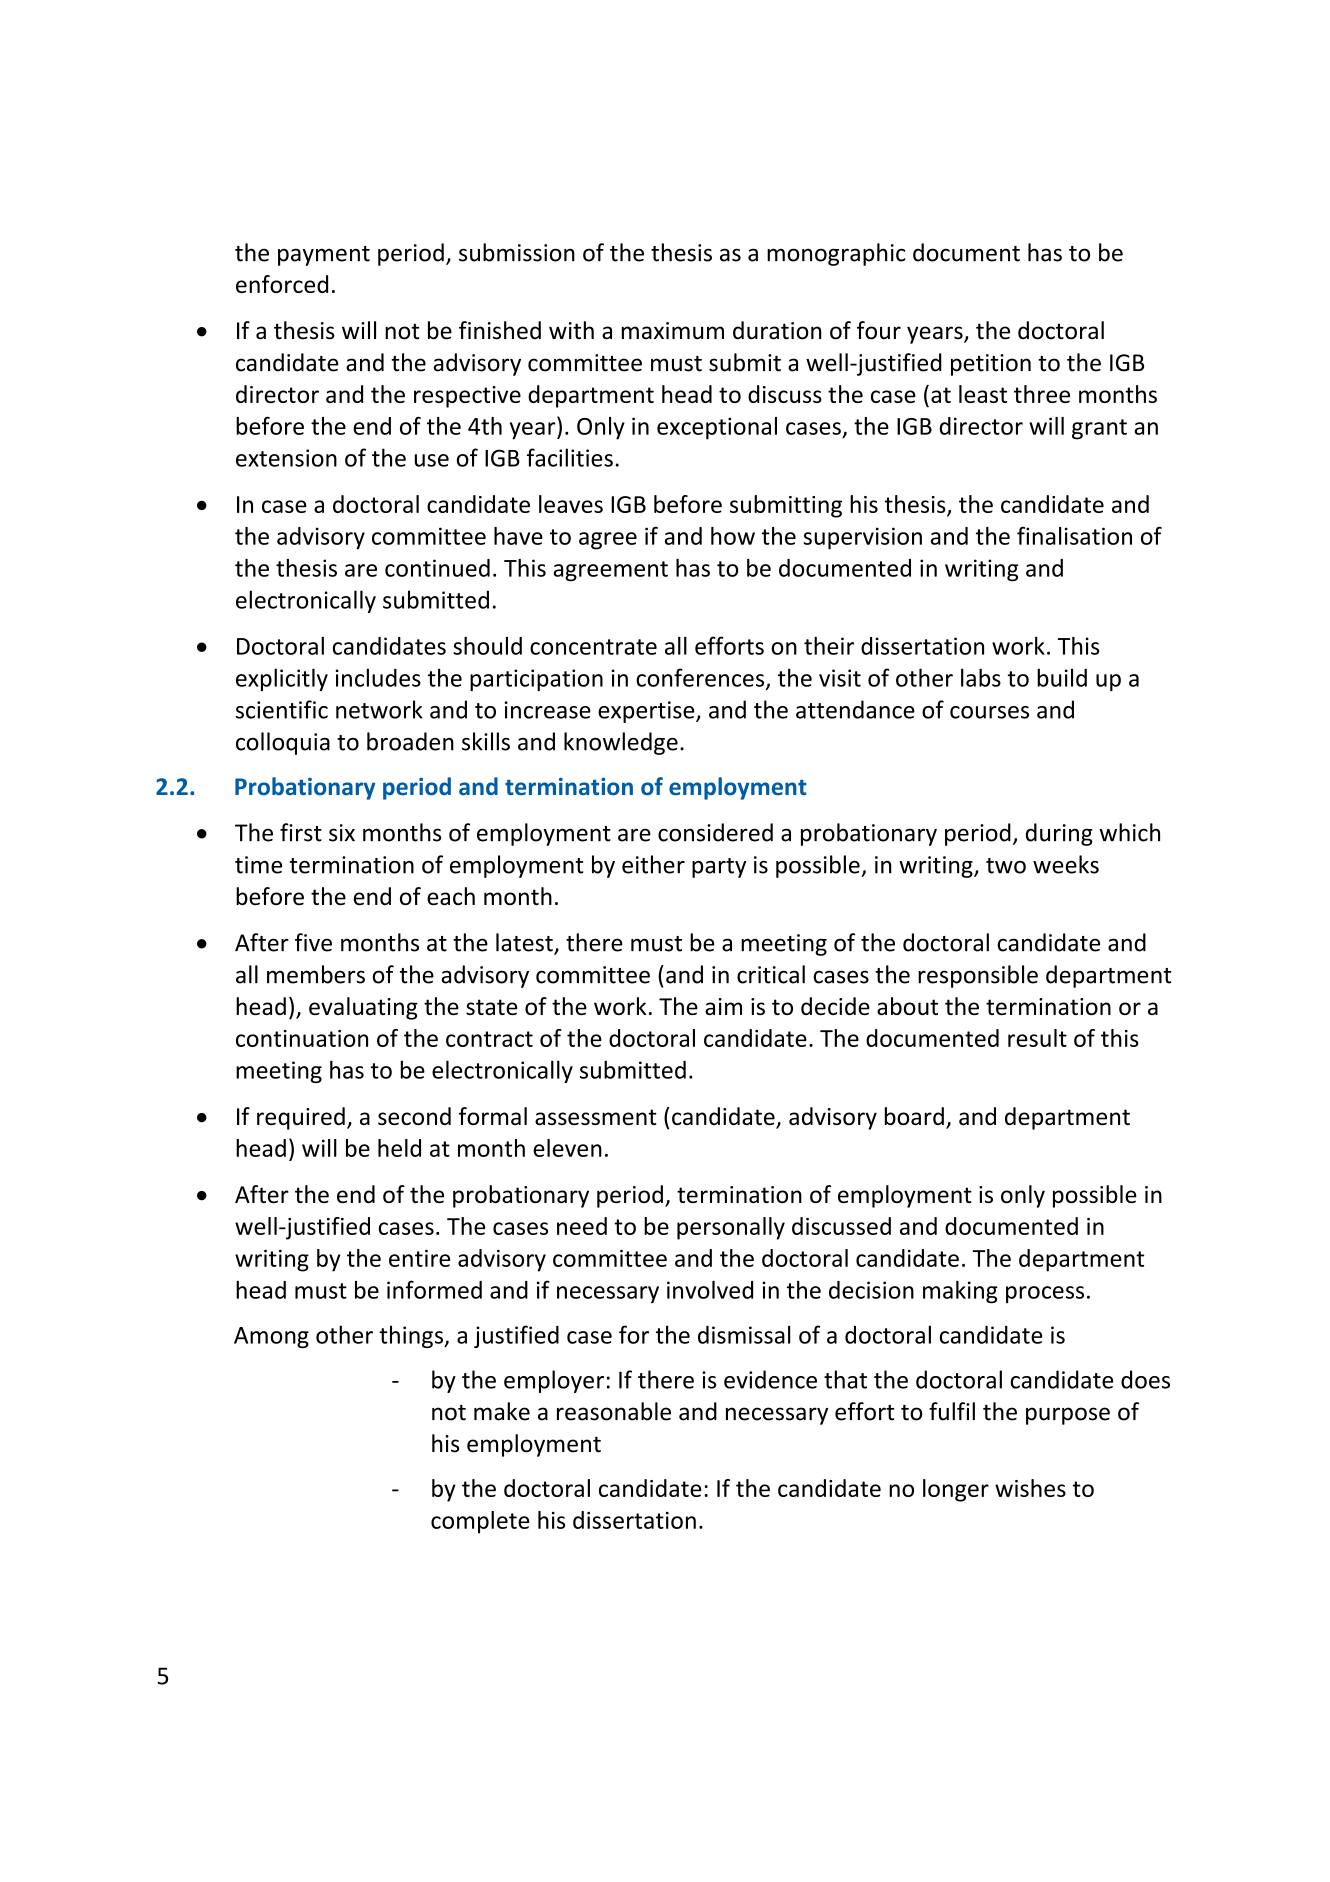 The width and height of the screenshot is (1330, 1882). Describe the element at coordinates (673, 331) in the screenshot. I see `maximum` at that location.
